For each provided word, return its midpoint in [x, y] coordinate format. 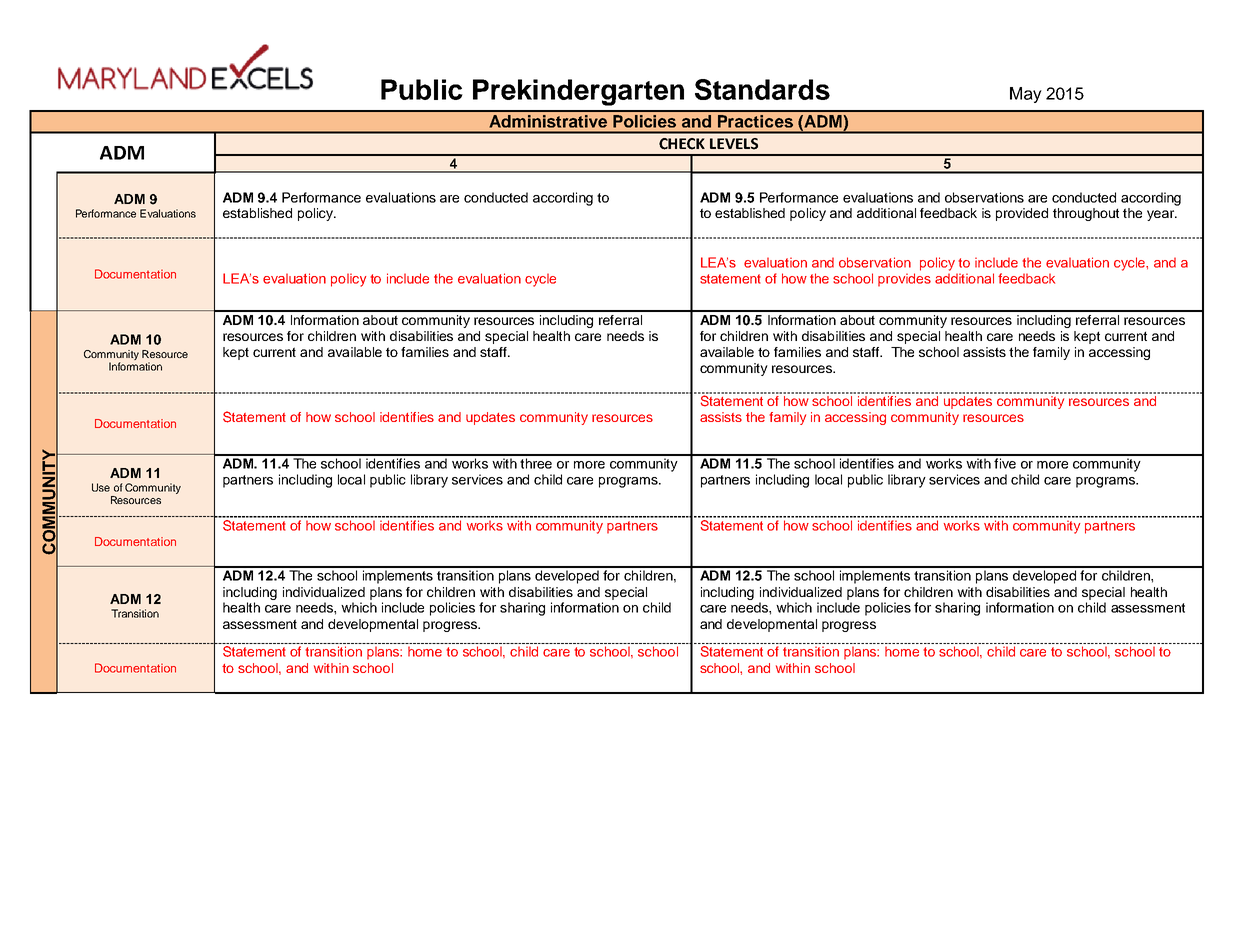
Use [101, 487]
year [1162, 215]
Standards [762, 89]
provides [904, 280]
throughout [1086, 214]
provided [1022, 214]
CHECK [682, 144]
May [1026, 95]
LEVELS [734, 144]
